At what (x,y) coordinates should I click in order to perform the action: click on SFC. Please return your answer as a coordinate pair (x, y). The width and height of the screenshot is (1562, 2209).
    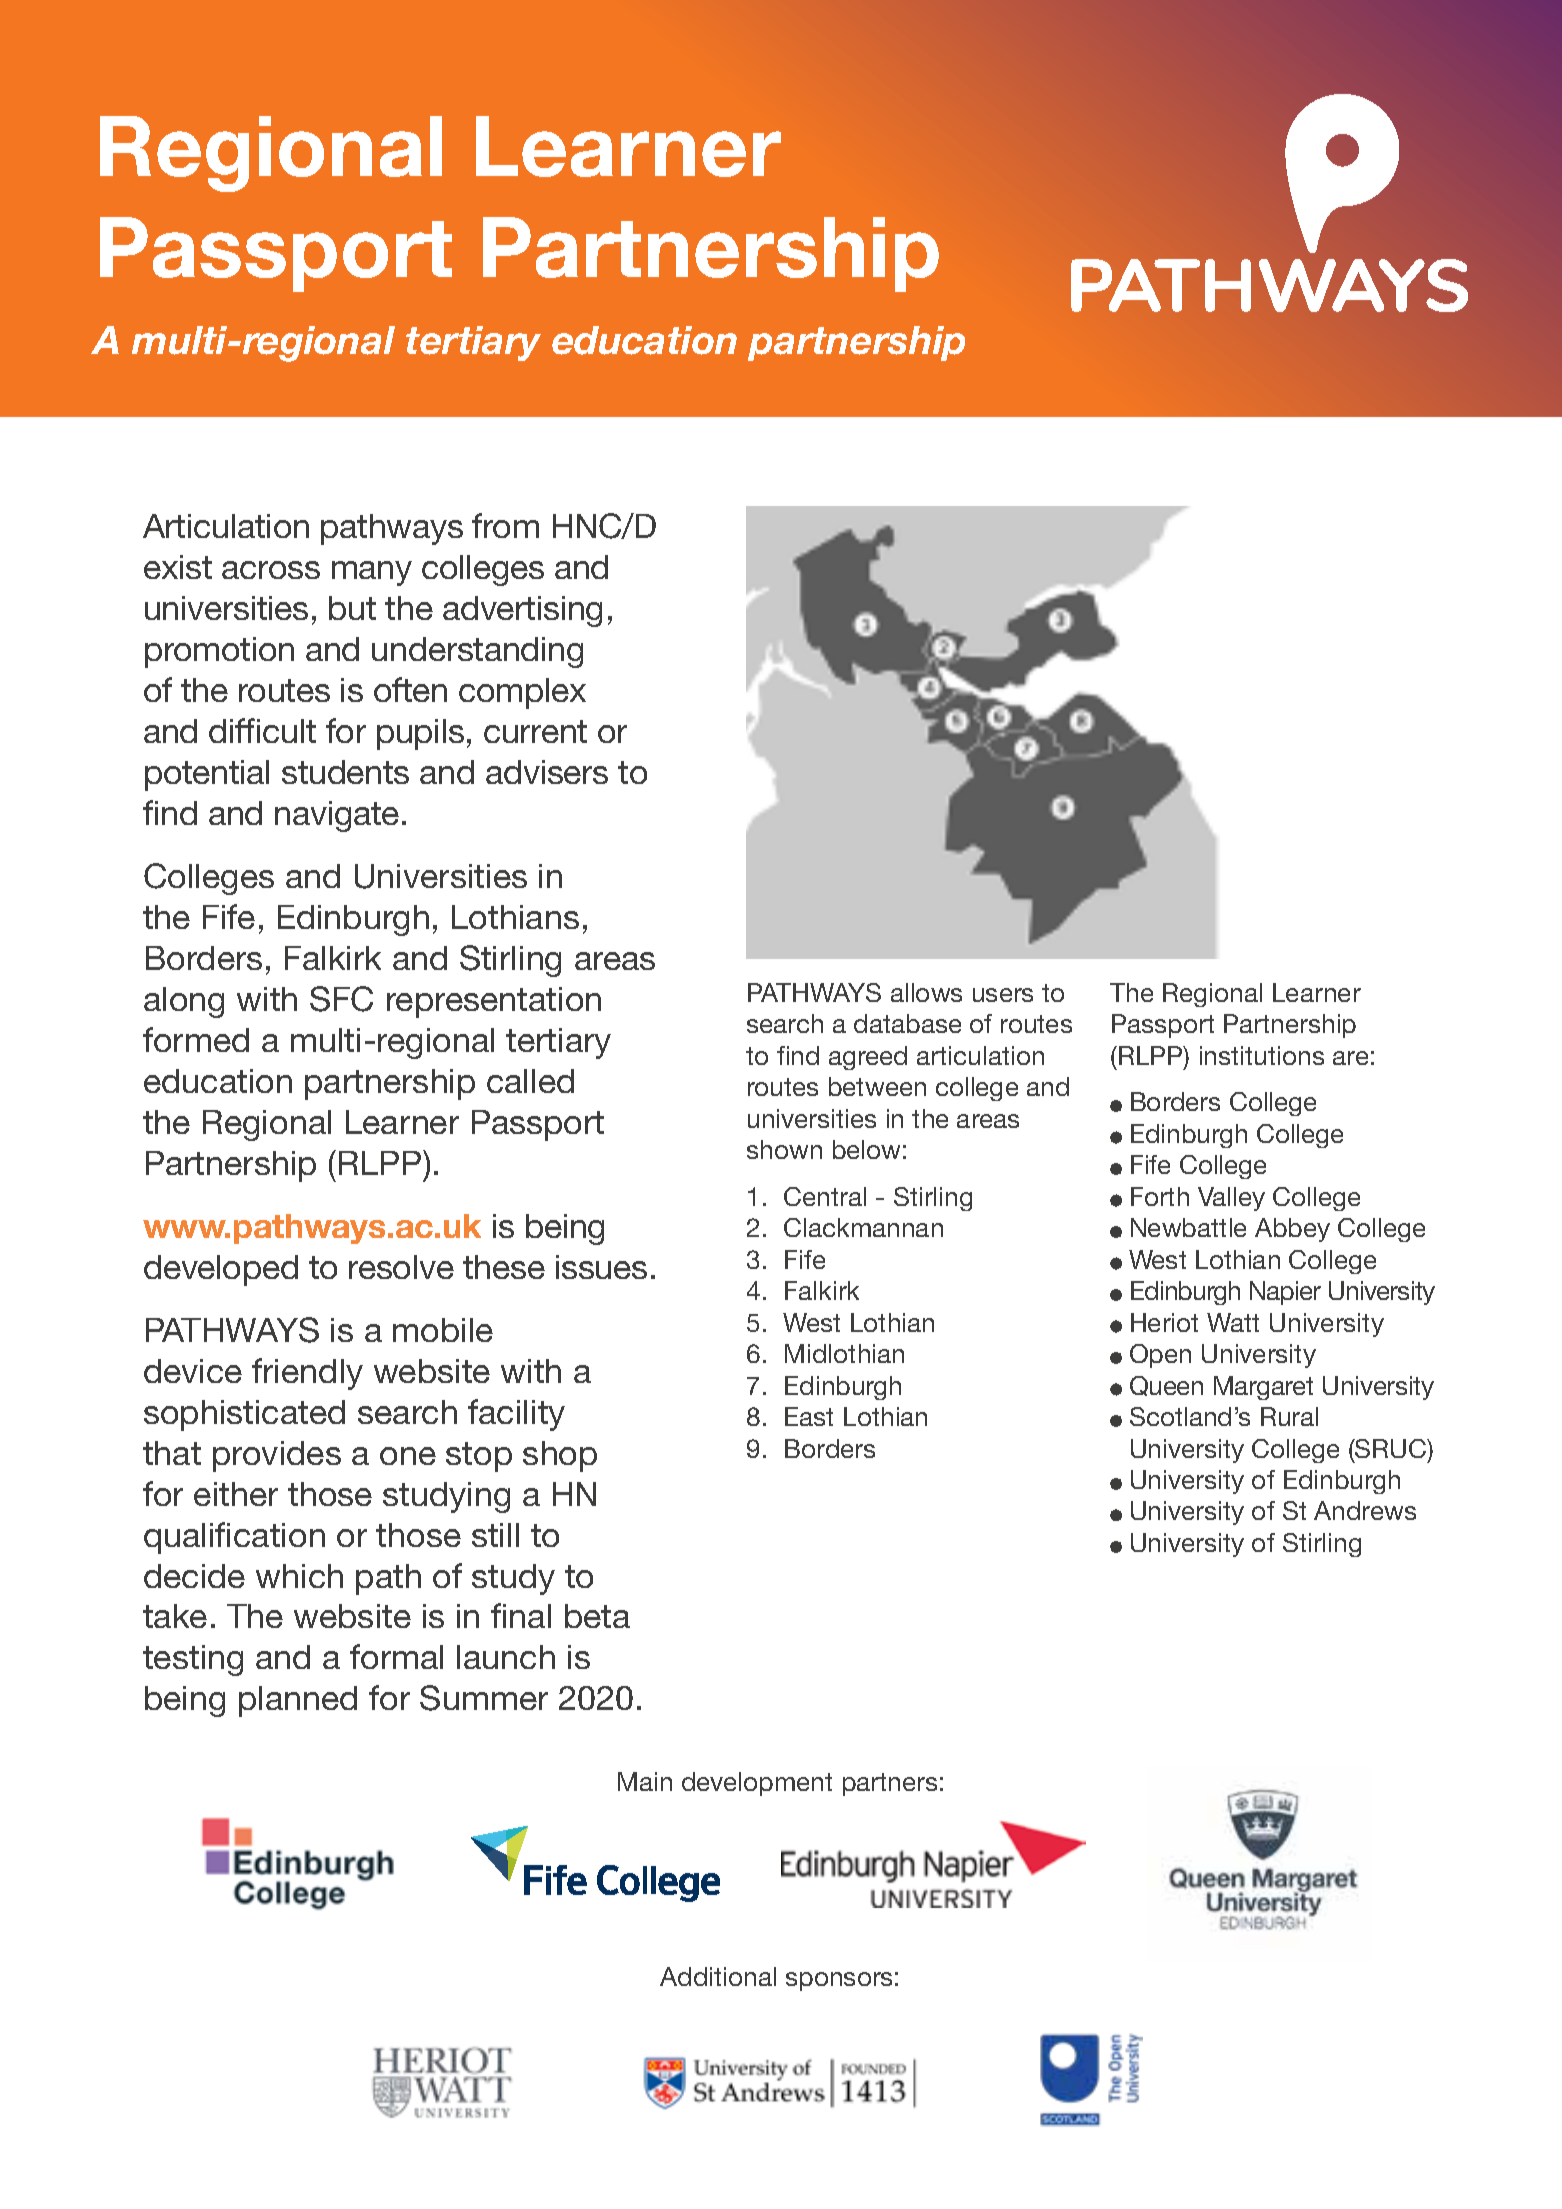
    Looking at the image, I should click on (341, 999).
